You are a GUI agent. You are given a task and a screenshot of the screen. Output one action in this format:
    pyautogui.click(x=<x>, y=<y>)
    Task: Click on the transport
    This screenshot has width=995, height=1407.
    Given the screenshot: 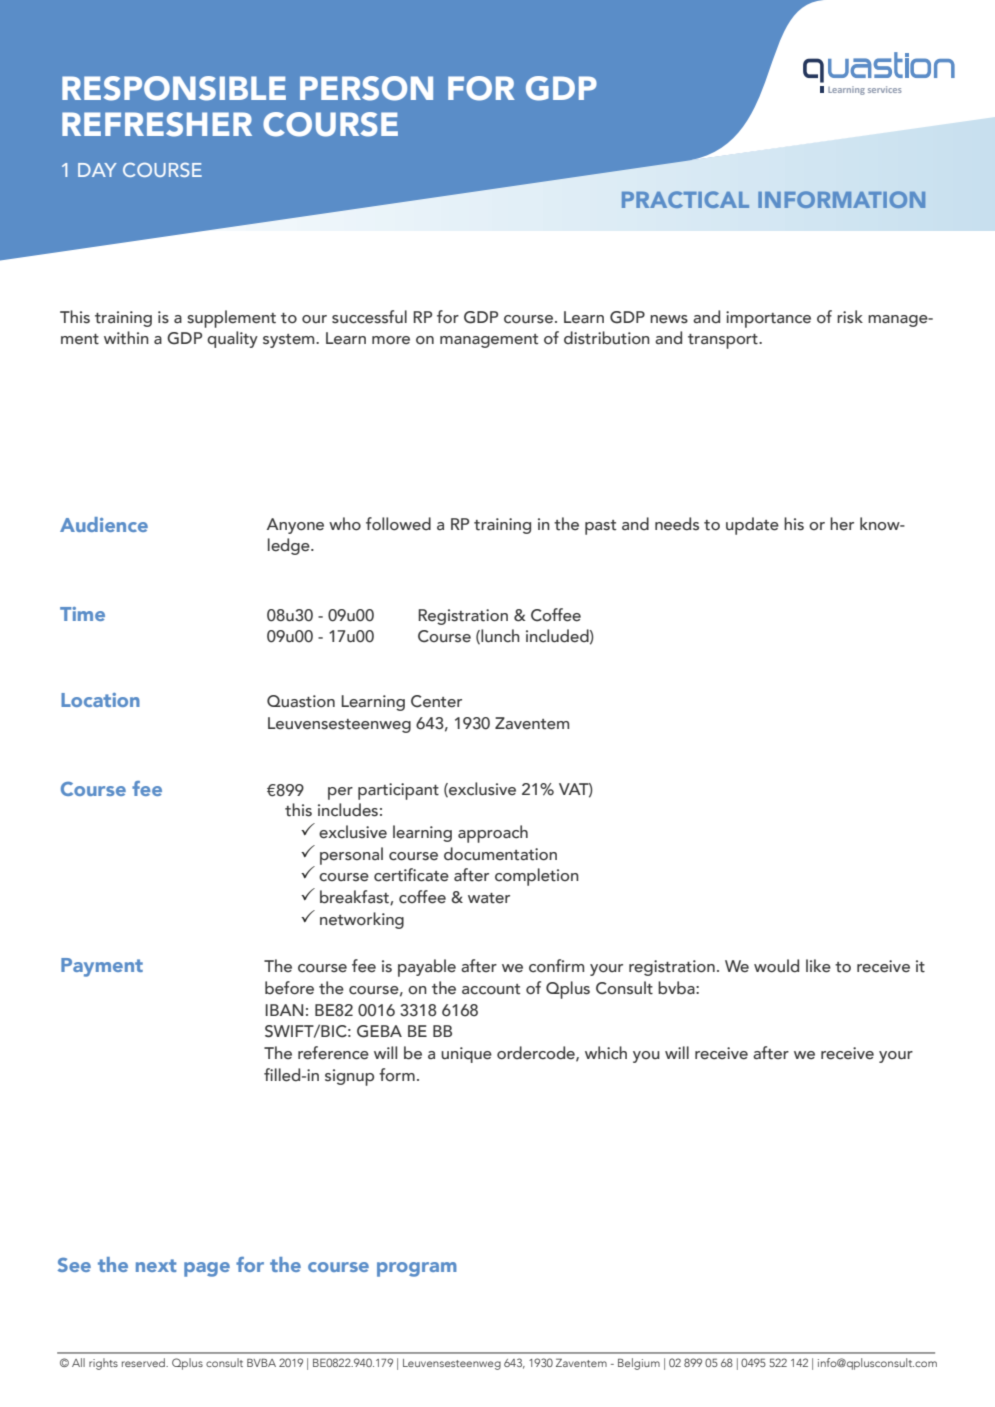 What is the action you would take?
    pyautogui.click(x=724, y=341)
